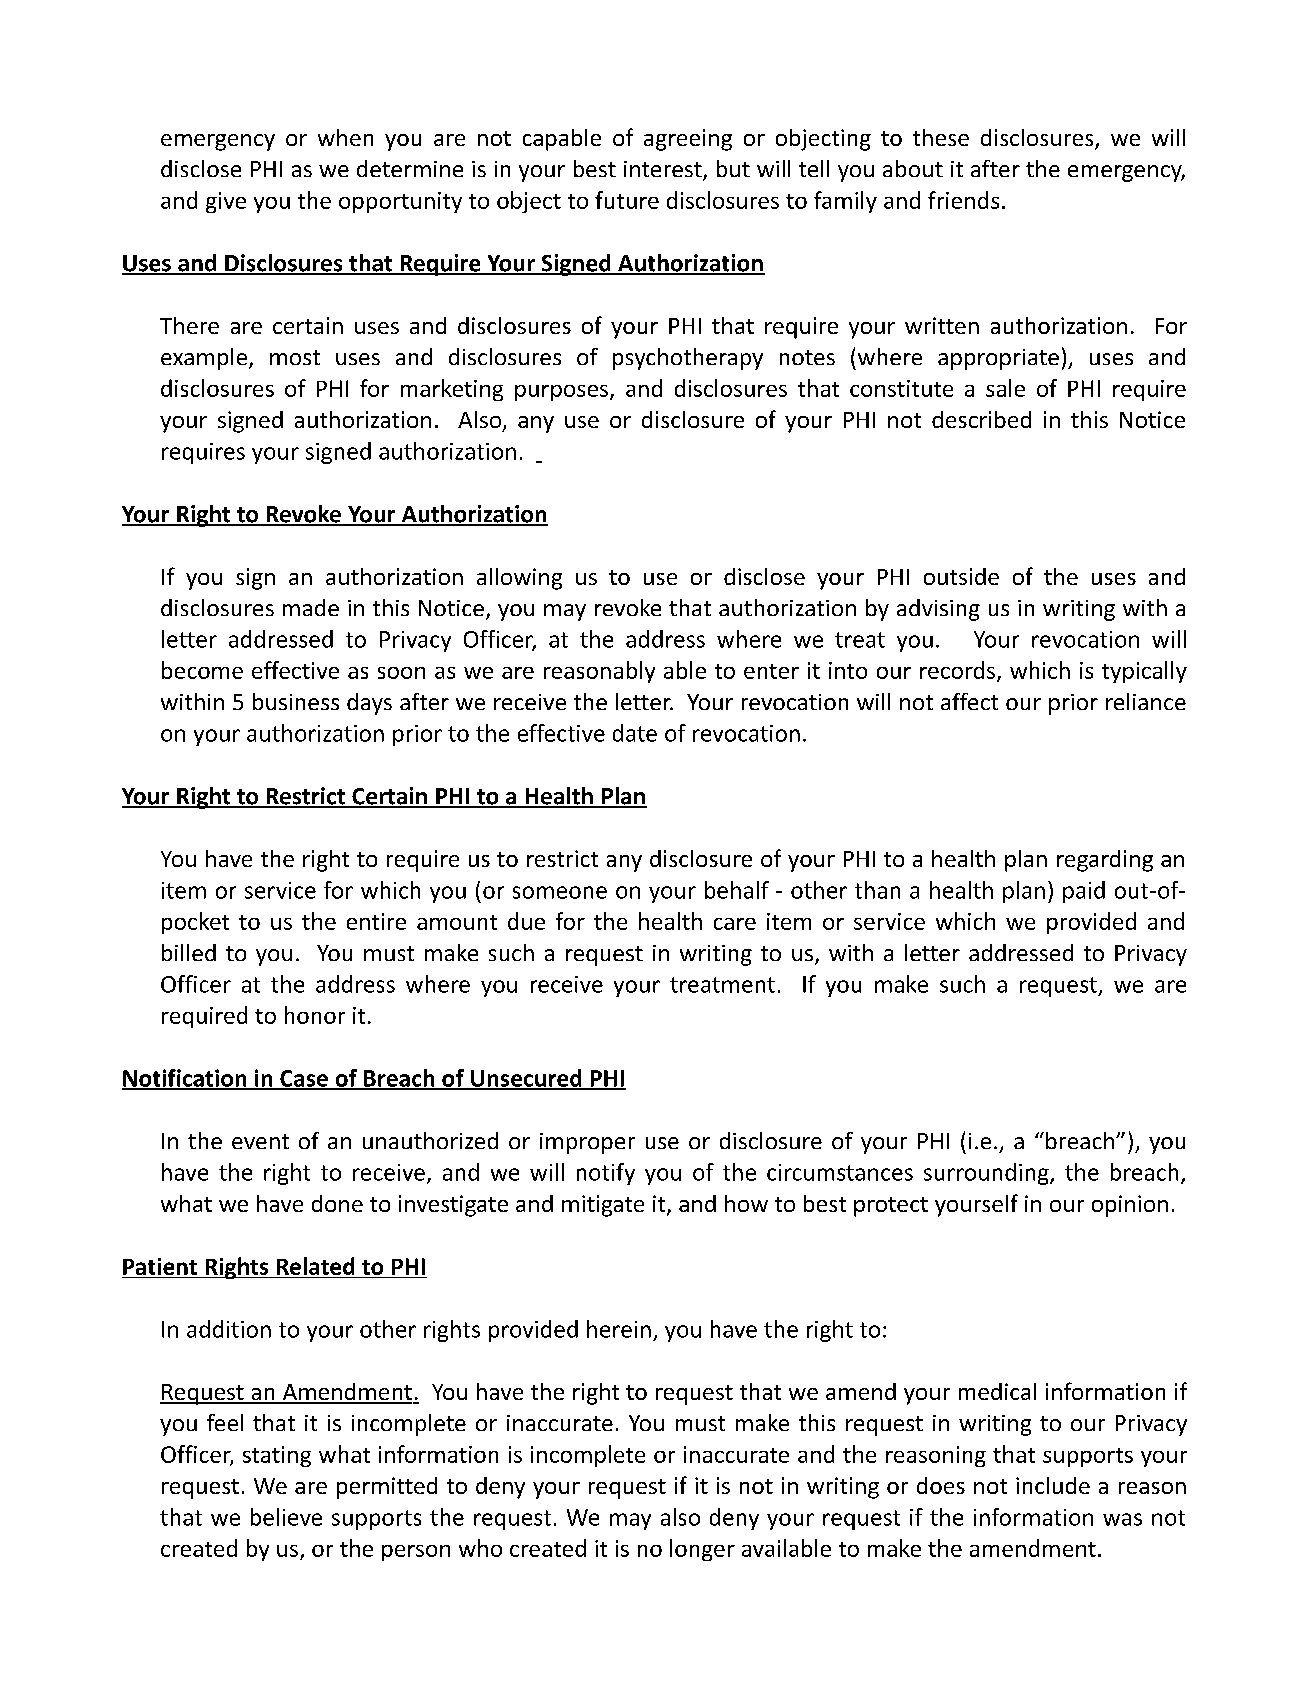 The width and height of the screenshot is (1310, 1695). I want to click on Case, so click(304, 1079).
